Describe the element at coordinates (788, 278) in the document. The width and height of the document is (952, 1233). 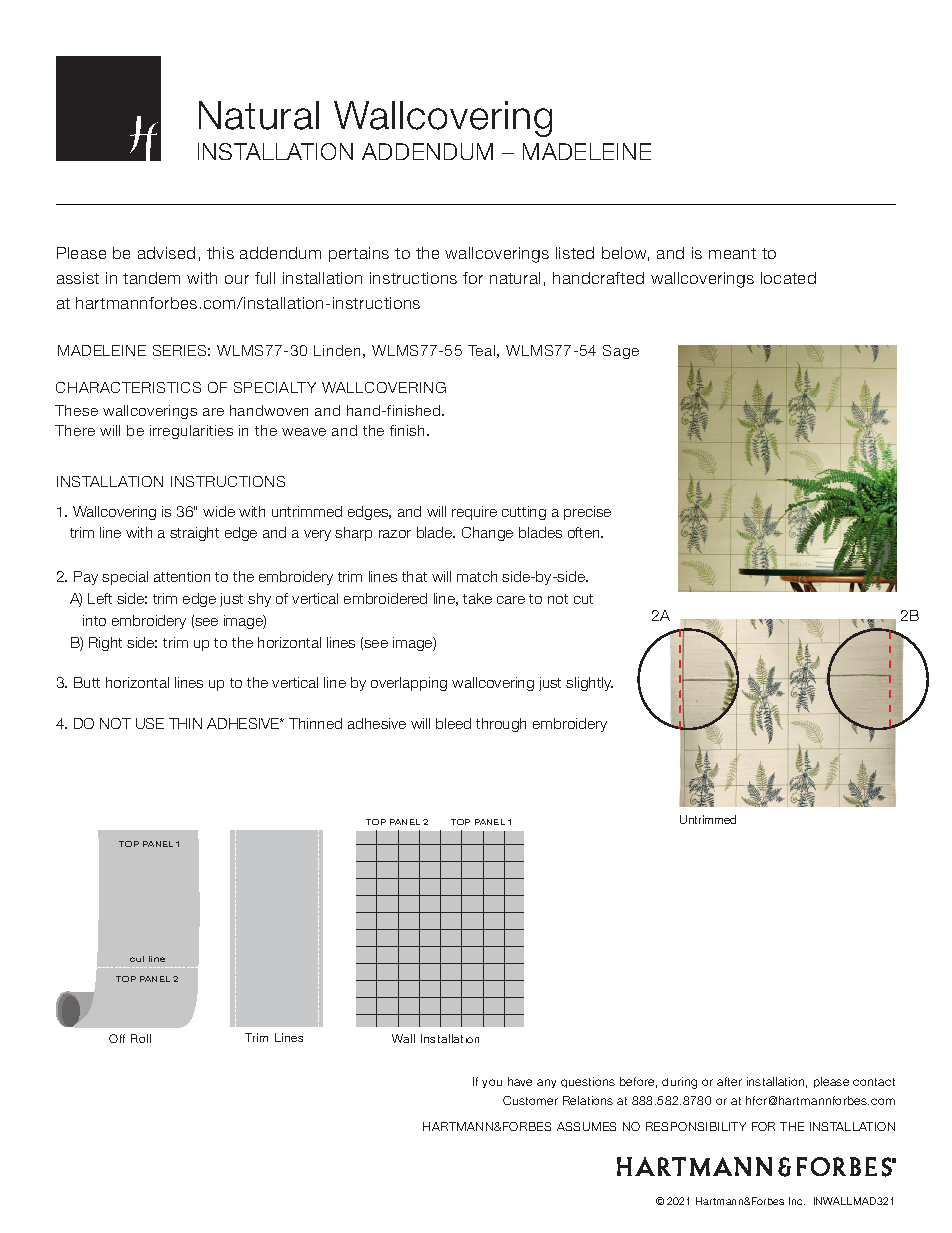
I see `located` at that location.
